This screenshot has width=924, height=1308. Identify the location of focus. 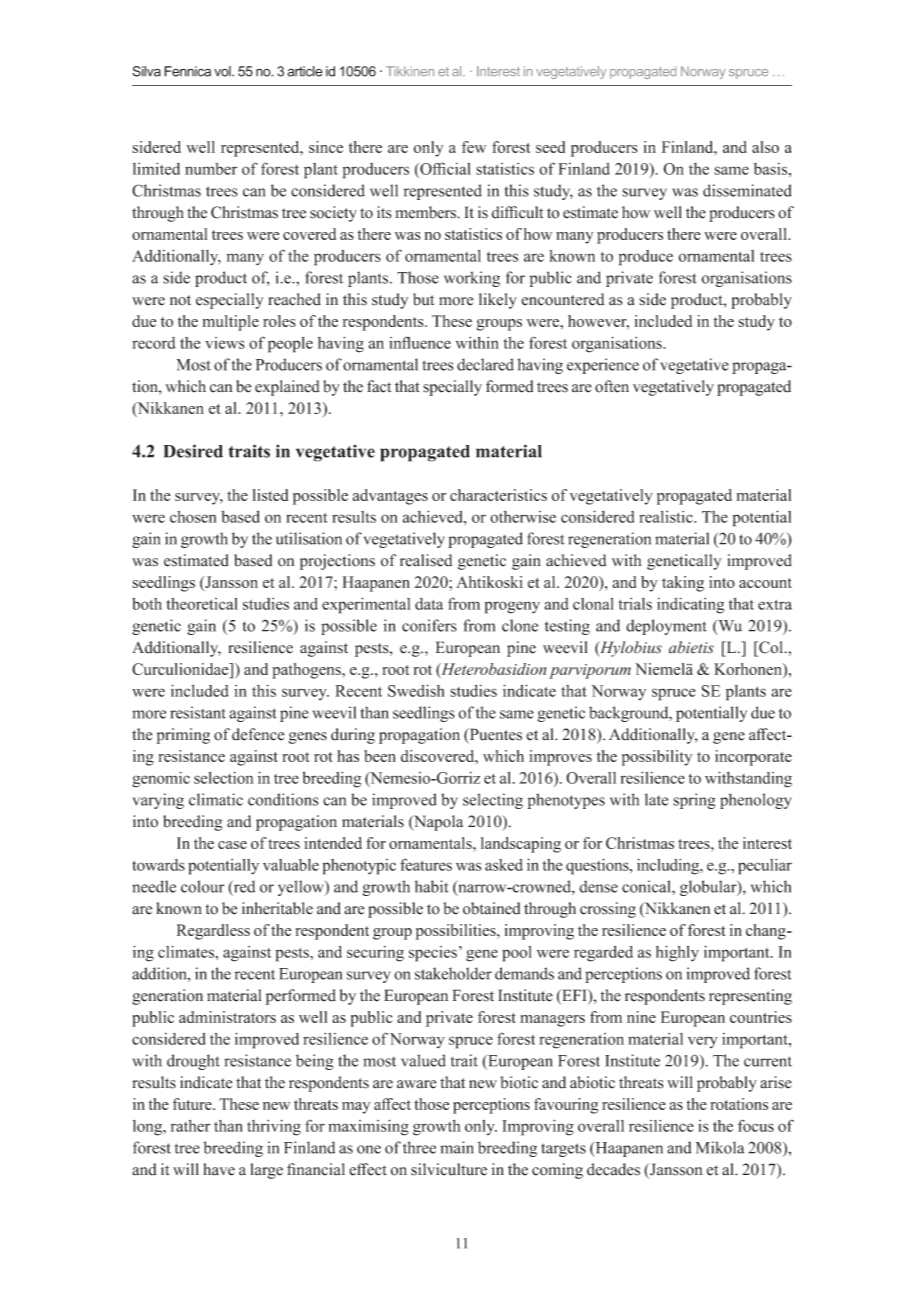
(756, 1125).
